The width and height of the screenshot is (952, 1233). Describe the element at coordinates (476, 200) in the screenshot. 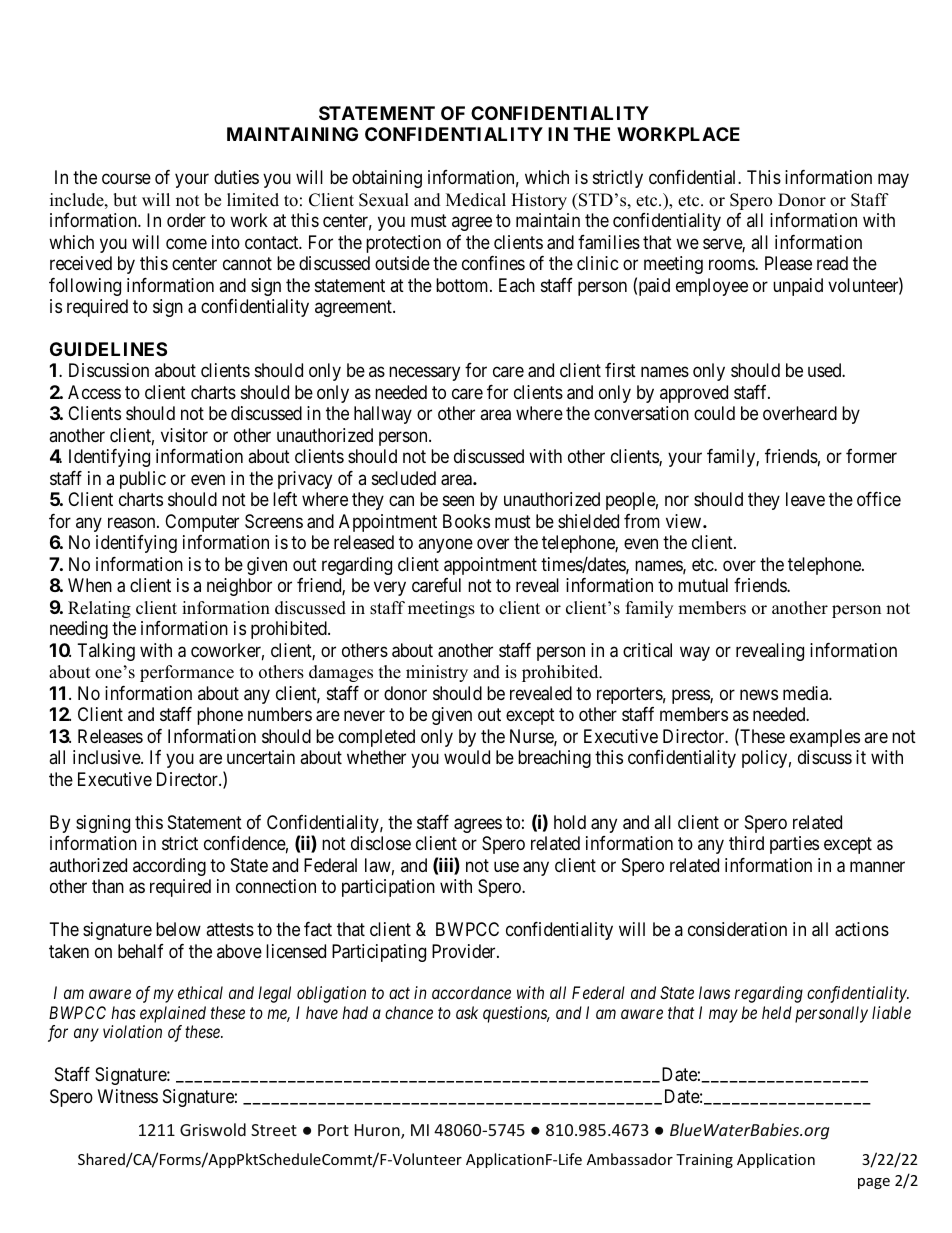

I see `Medical` at that location.
